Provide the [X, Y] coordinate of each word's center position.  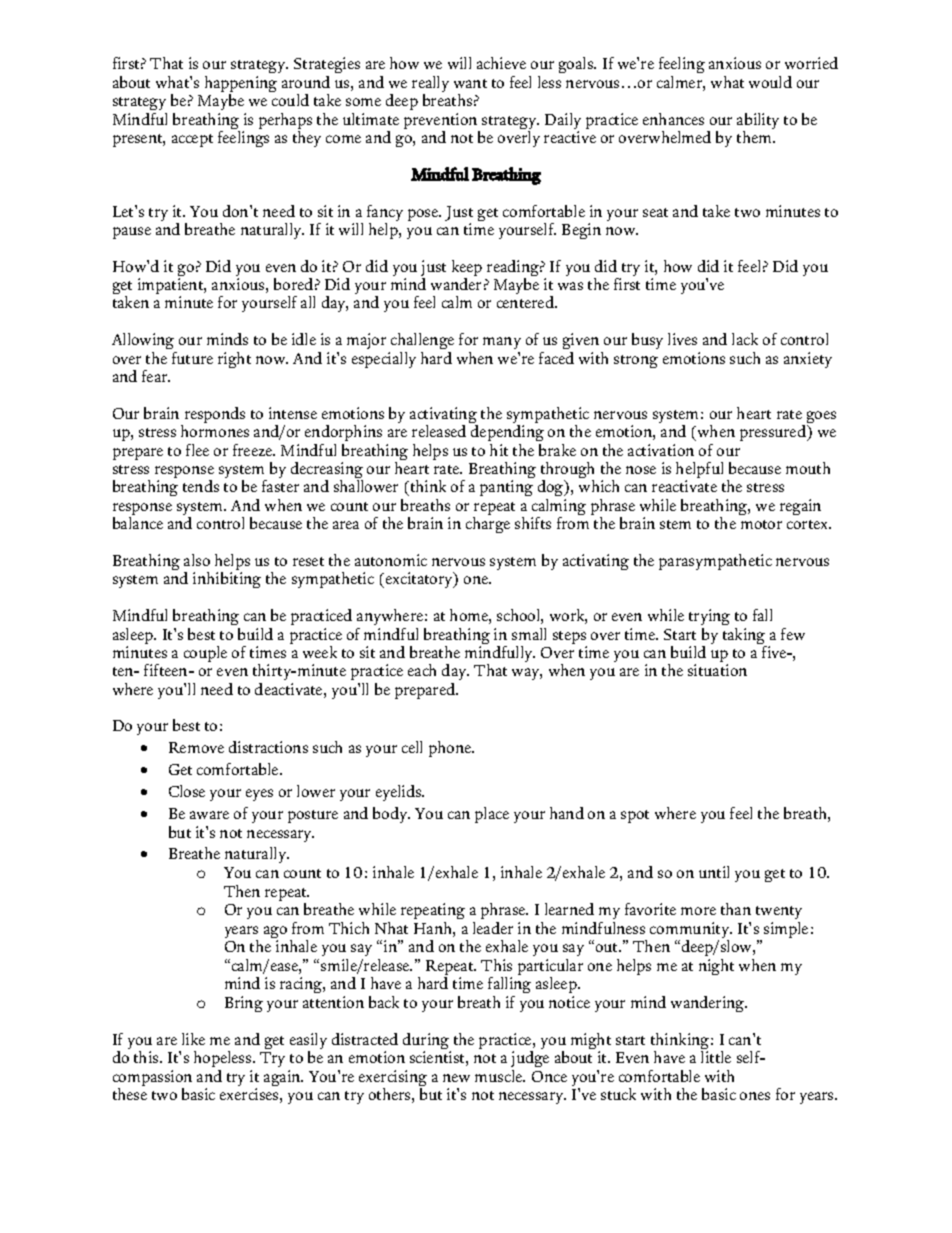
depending [507, 433]
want [470, 83]
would [770, 82]
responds [213, 416]
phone [451, 749]
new [456, 1078]
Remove [196, 747]
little [716, 1057]
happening [241, 85]
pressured [774, 433]
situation [717, 670]
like [193, 1039]
